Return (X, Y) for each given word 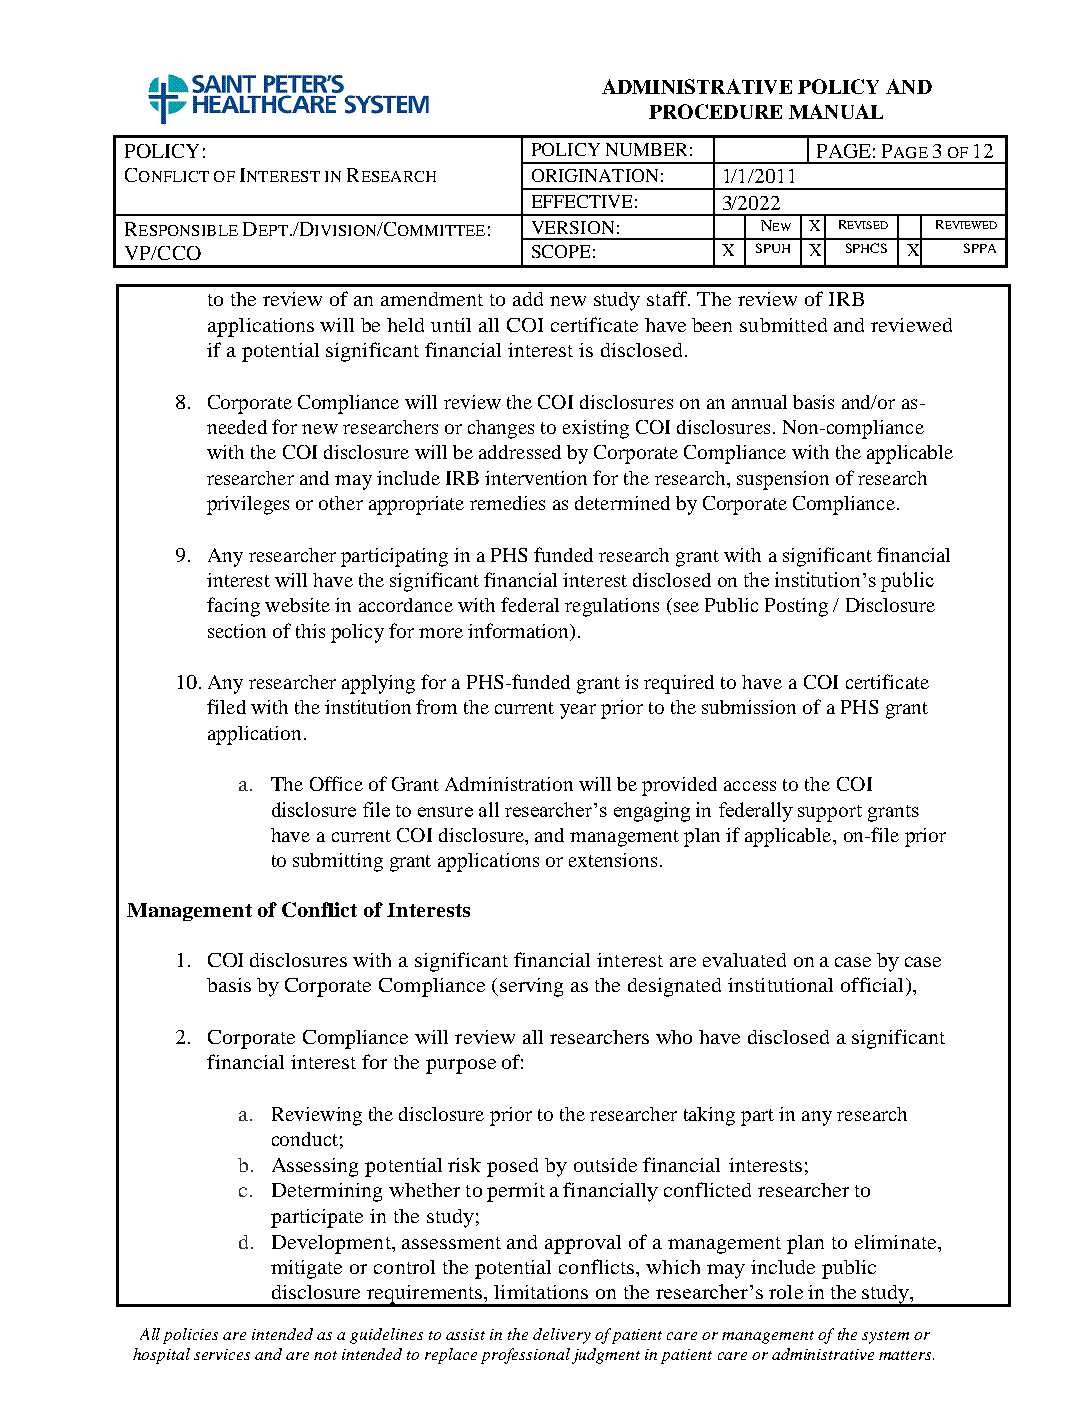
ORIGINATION (595, 175)
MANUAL (836, 111)
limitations (541, 1292)
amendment (432, 299)
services (222, 1354)
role (786, 1292)
